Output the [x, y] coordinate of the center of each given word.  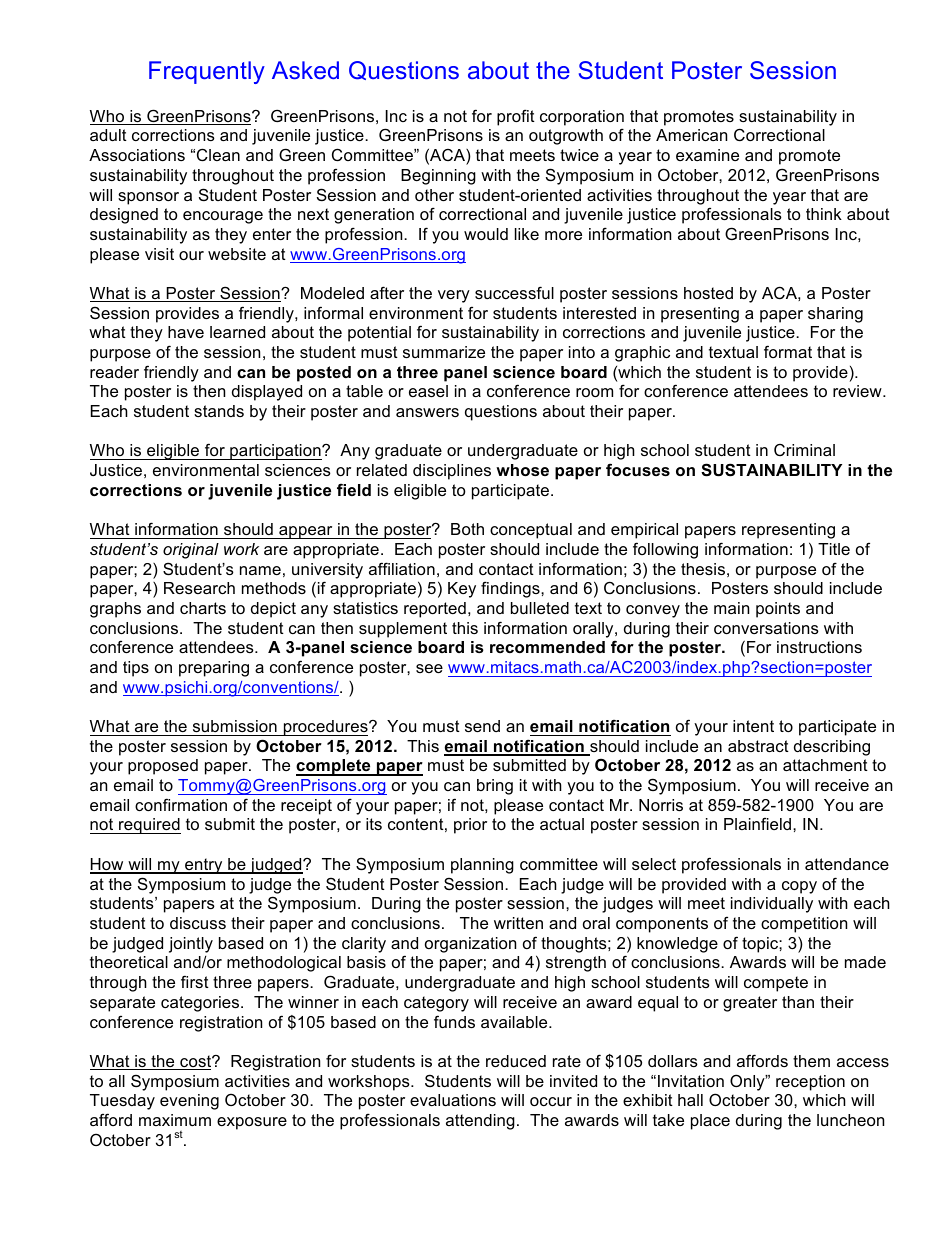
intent [753, 726]
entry [204, 866]
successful [514, 292]
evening [189, 1102]
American [691, 135]
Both [467, 529]
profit [516, 117]
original [191, 551]
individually [772, 905]
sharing [835, 315]
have [186, 332]
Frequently [207, 72]
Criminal [804, 450]
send [482, 726]
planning [482, 866]
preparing [214, 669]
